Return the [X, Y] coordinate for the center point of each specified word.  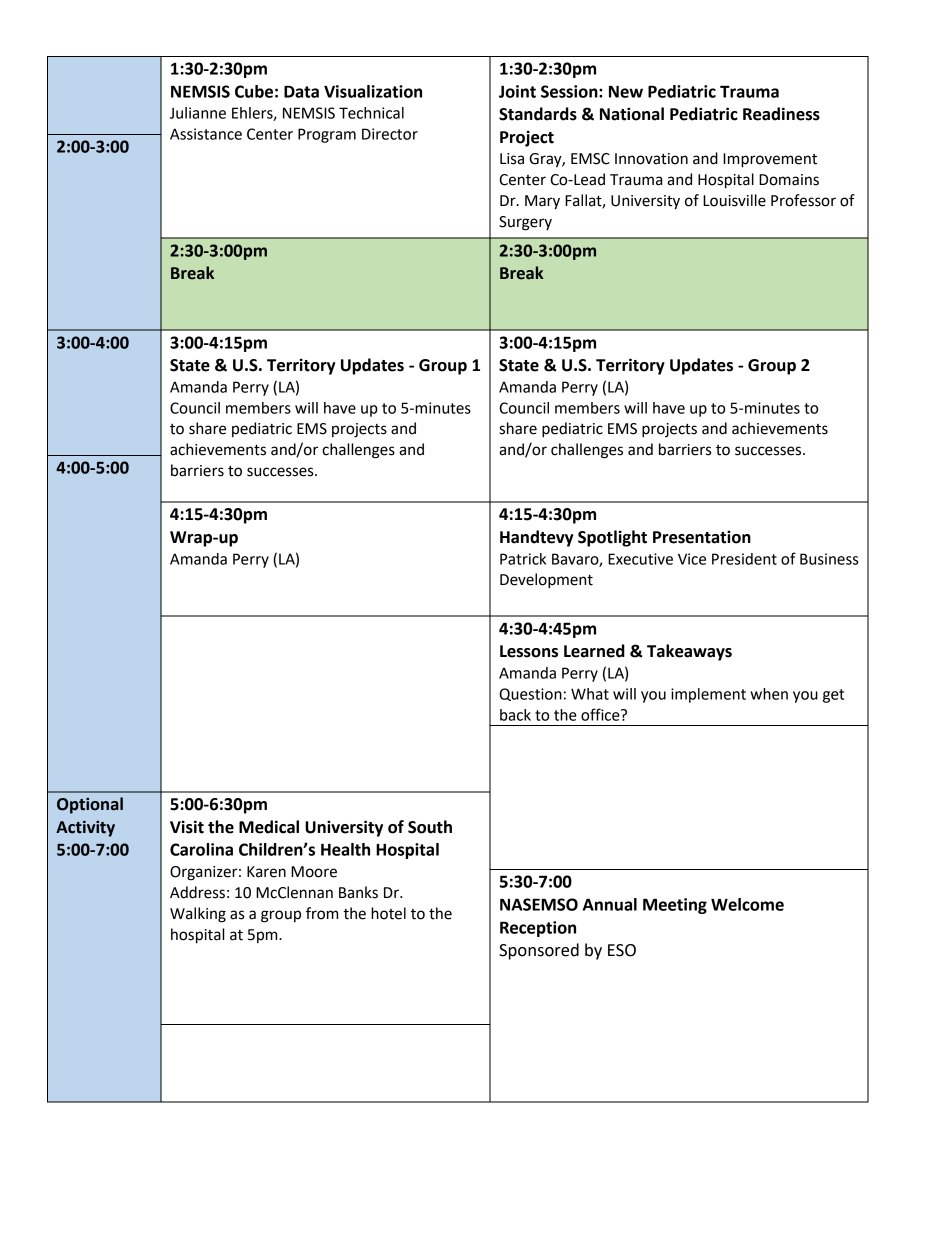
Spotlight [612, 538]
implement [708, 695]
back [515, 715]
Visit [187, 827]
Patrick [523, 559]
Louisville [734, 200]
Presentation [702, 537]
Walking [198, 915]
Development [546, 581]
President [744, 559]
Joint [517, 91]
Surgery [525, 223]
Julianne [198, 113]
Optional [90, 805]
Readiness [781, 114]
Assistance [206, 134]
